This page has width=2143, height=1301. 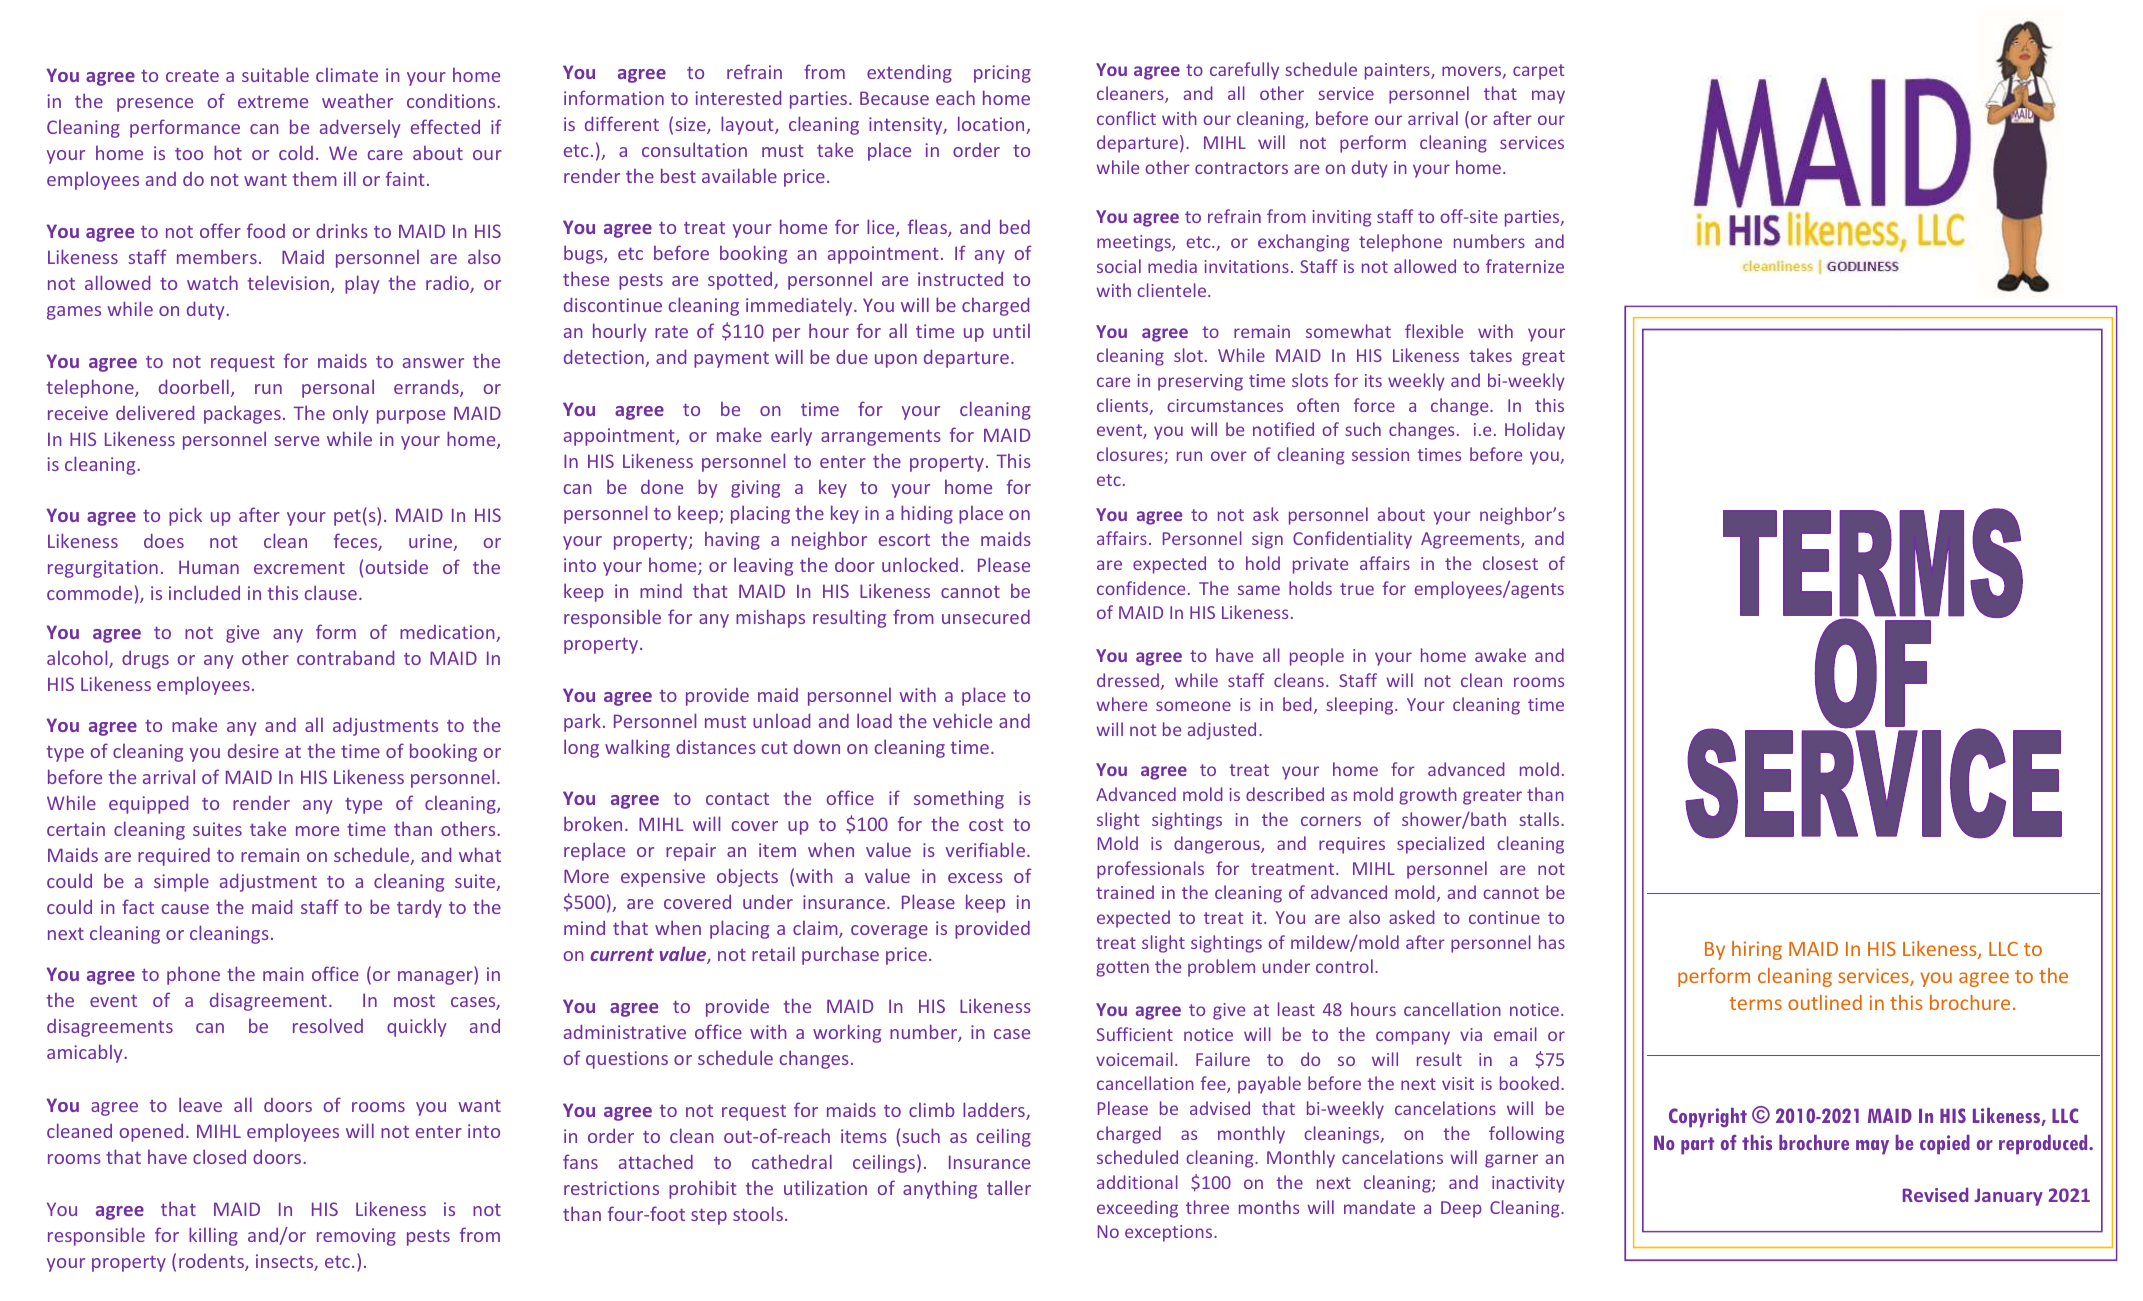 I want to click on contraband, so click(x=345, y=657).
